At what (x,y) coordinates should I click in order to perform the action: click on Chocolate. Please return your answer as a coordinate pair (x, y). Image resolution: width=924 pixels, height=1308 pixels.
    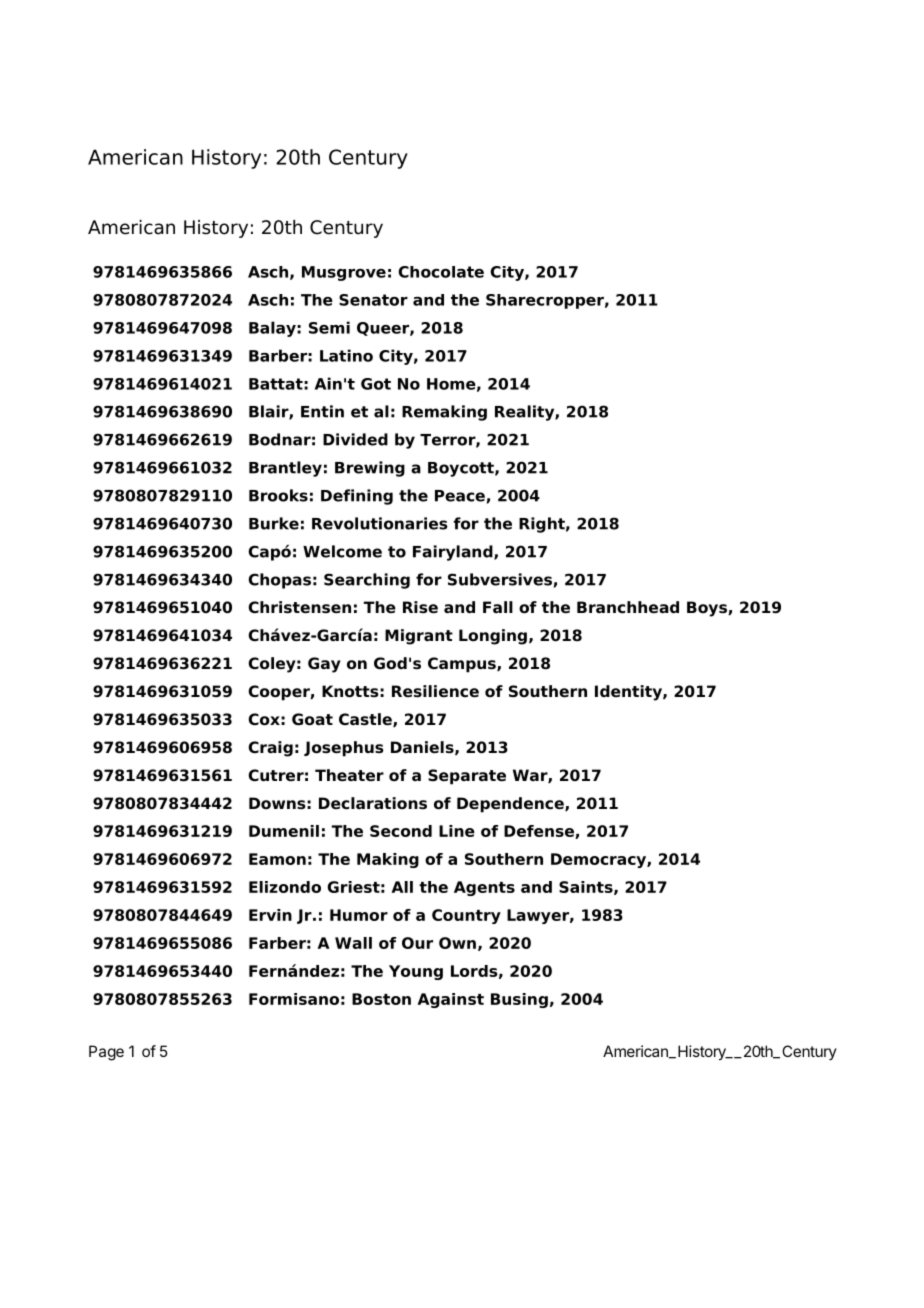
    Looking at the image, I should click on (441, 272).
